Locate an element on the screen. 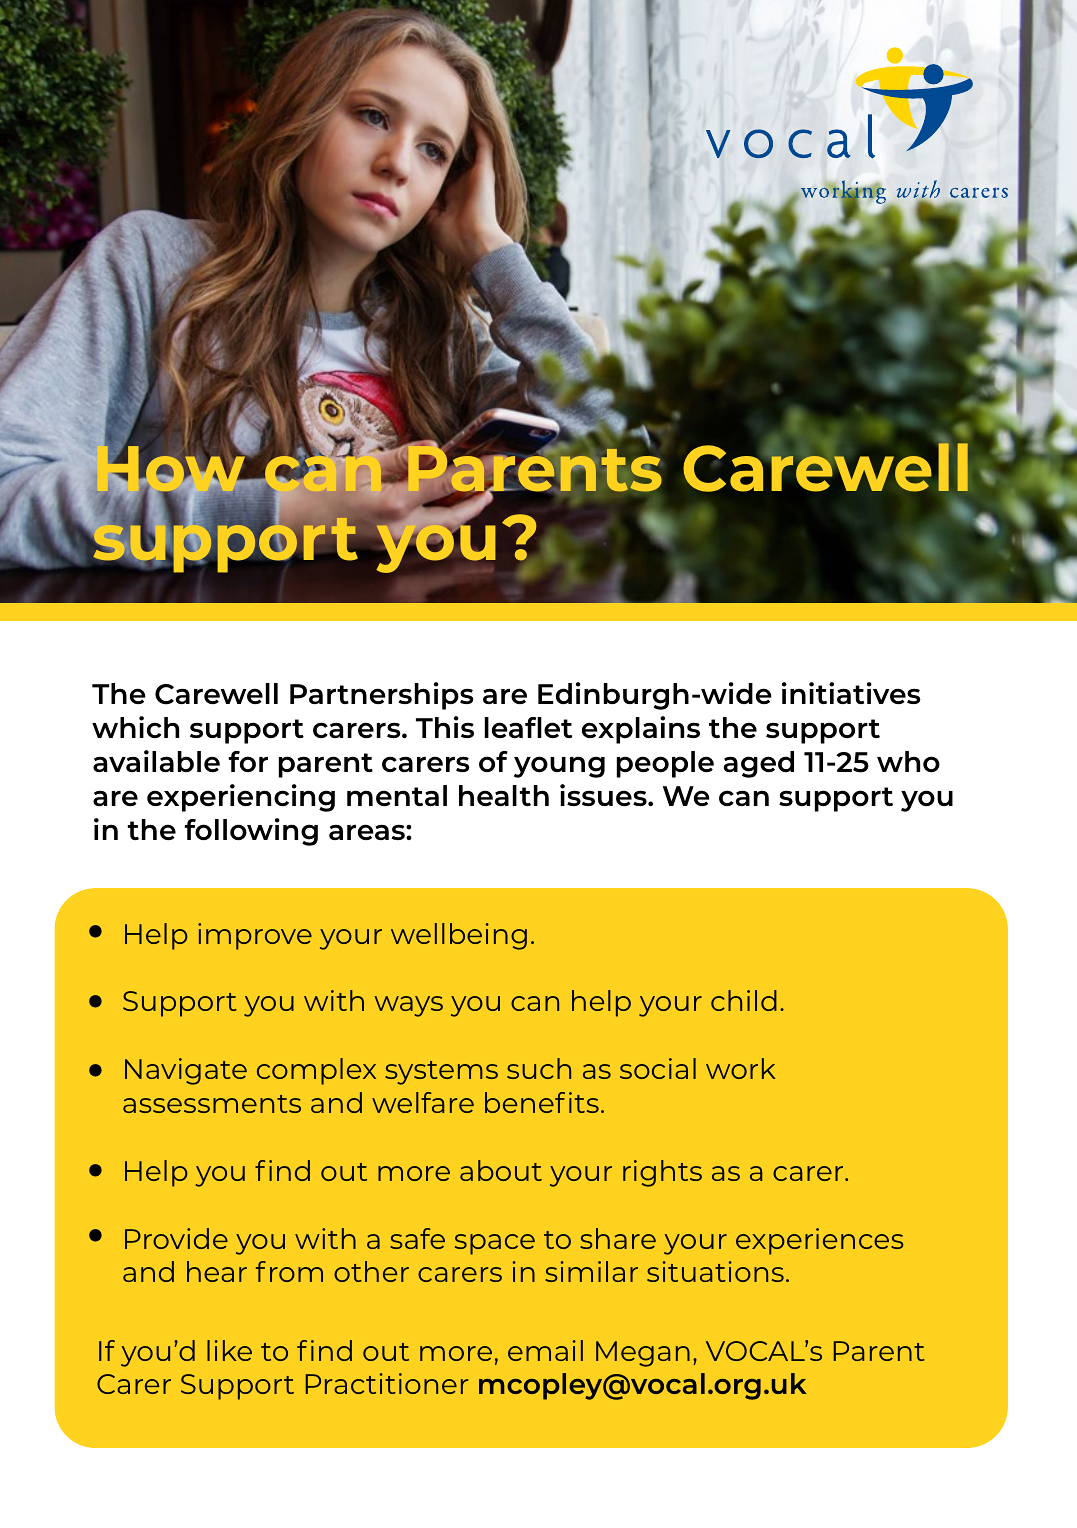  child is located at coordinates (744, 1000).
